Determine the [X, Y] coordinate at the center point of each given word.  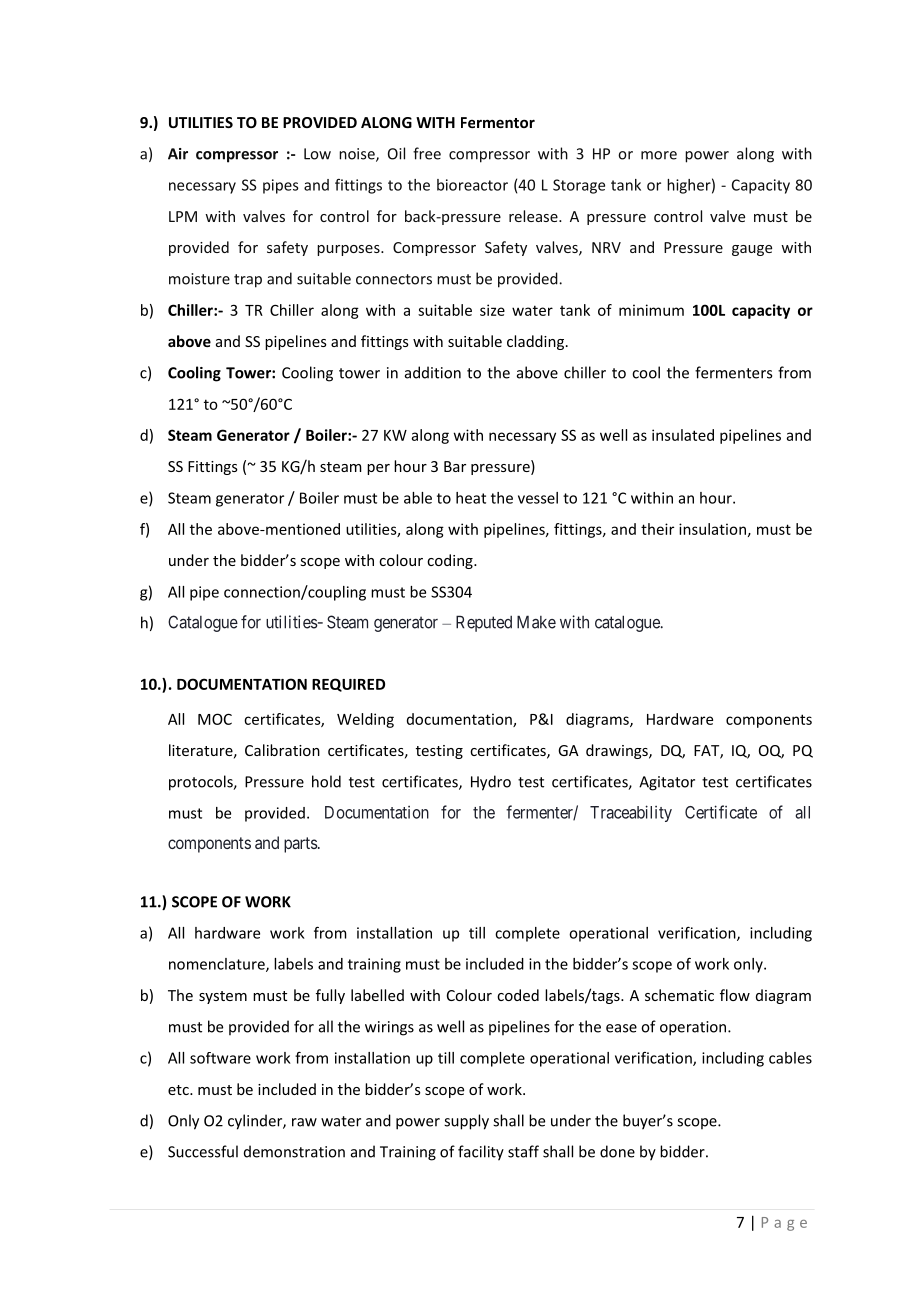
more [659, 155]
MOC [215, 719]
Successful [203, 1151]
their [657, 529]
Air [178, 154]
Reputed [484, 623]
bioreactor [472, 185]
